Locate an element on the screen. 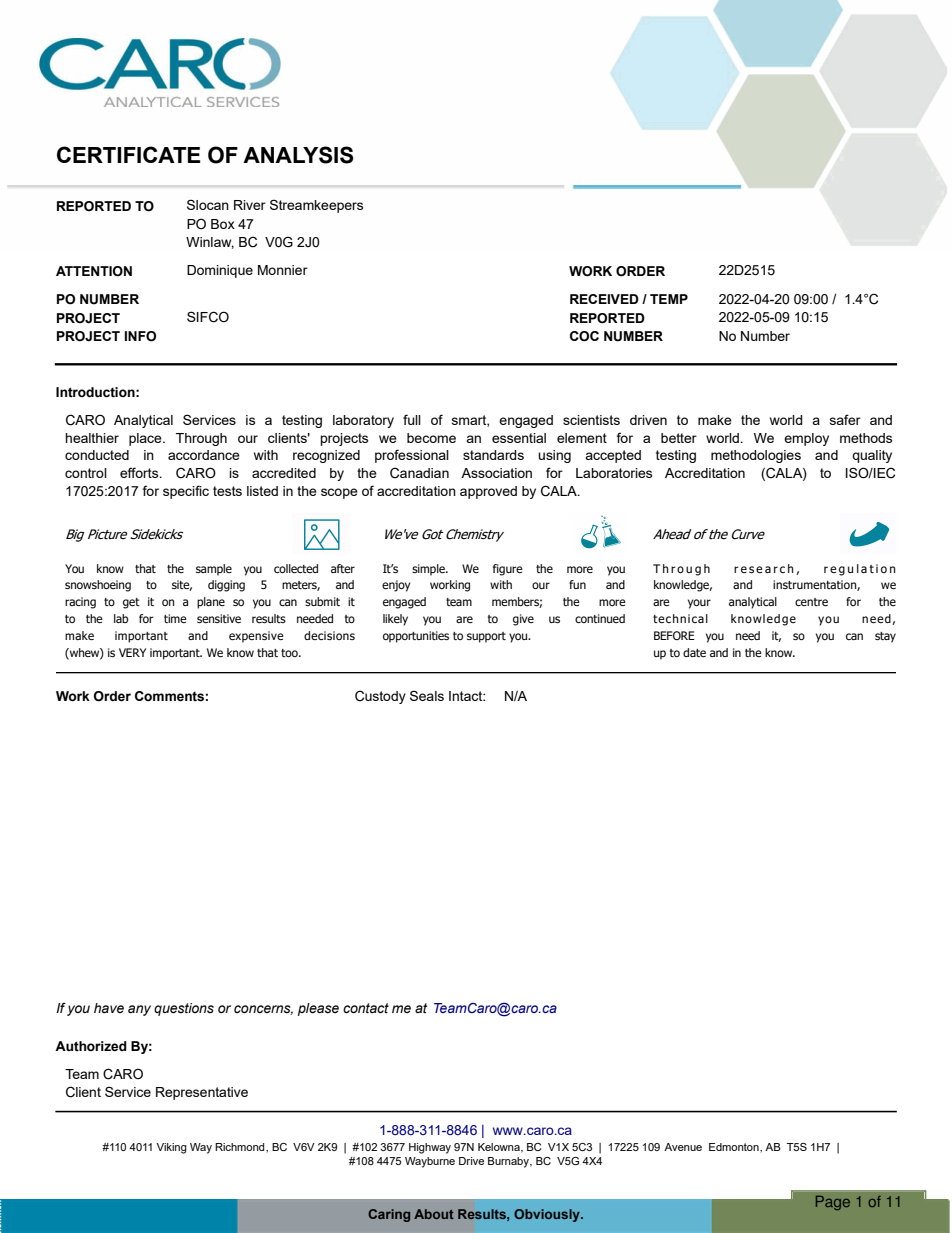 The width and height of the screenshot is (952, 1233). INFO is located at coordinates (140, 336).
